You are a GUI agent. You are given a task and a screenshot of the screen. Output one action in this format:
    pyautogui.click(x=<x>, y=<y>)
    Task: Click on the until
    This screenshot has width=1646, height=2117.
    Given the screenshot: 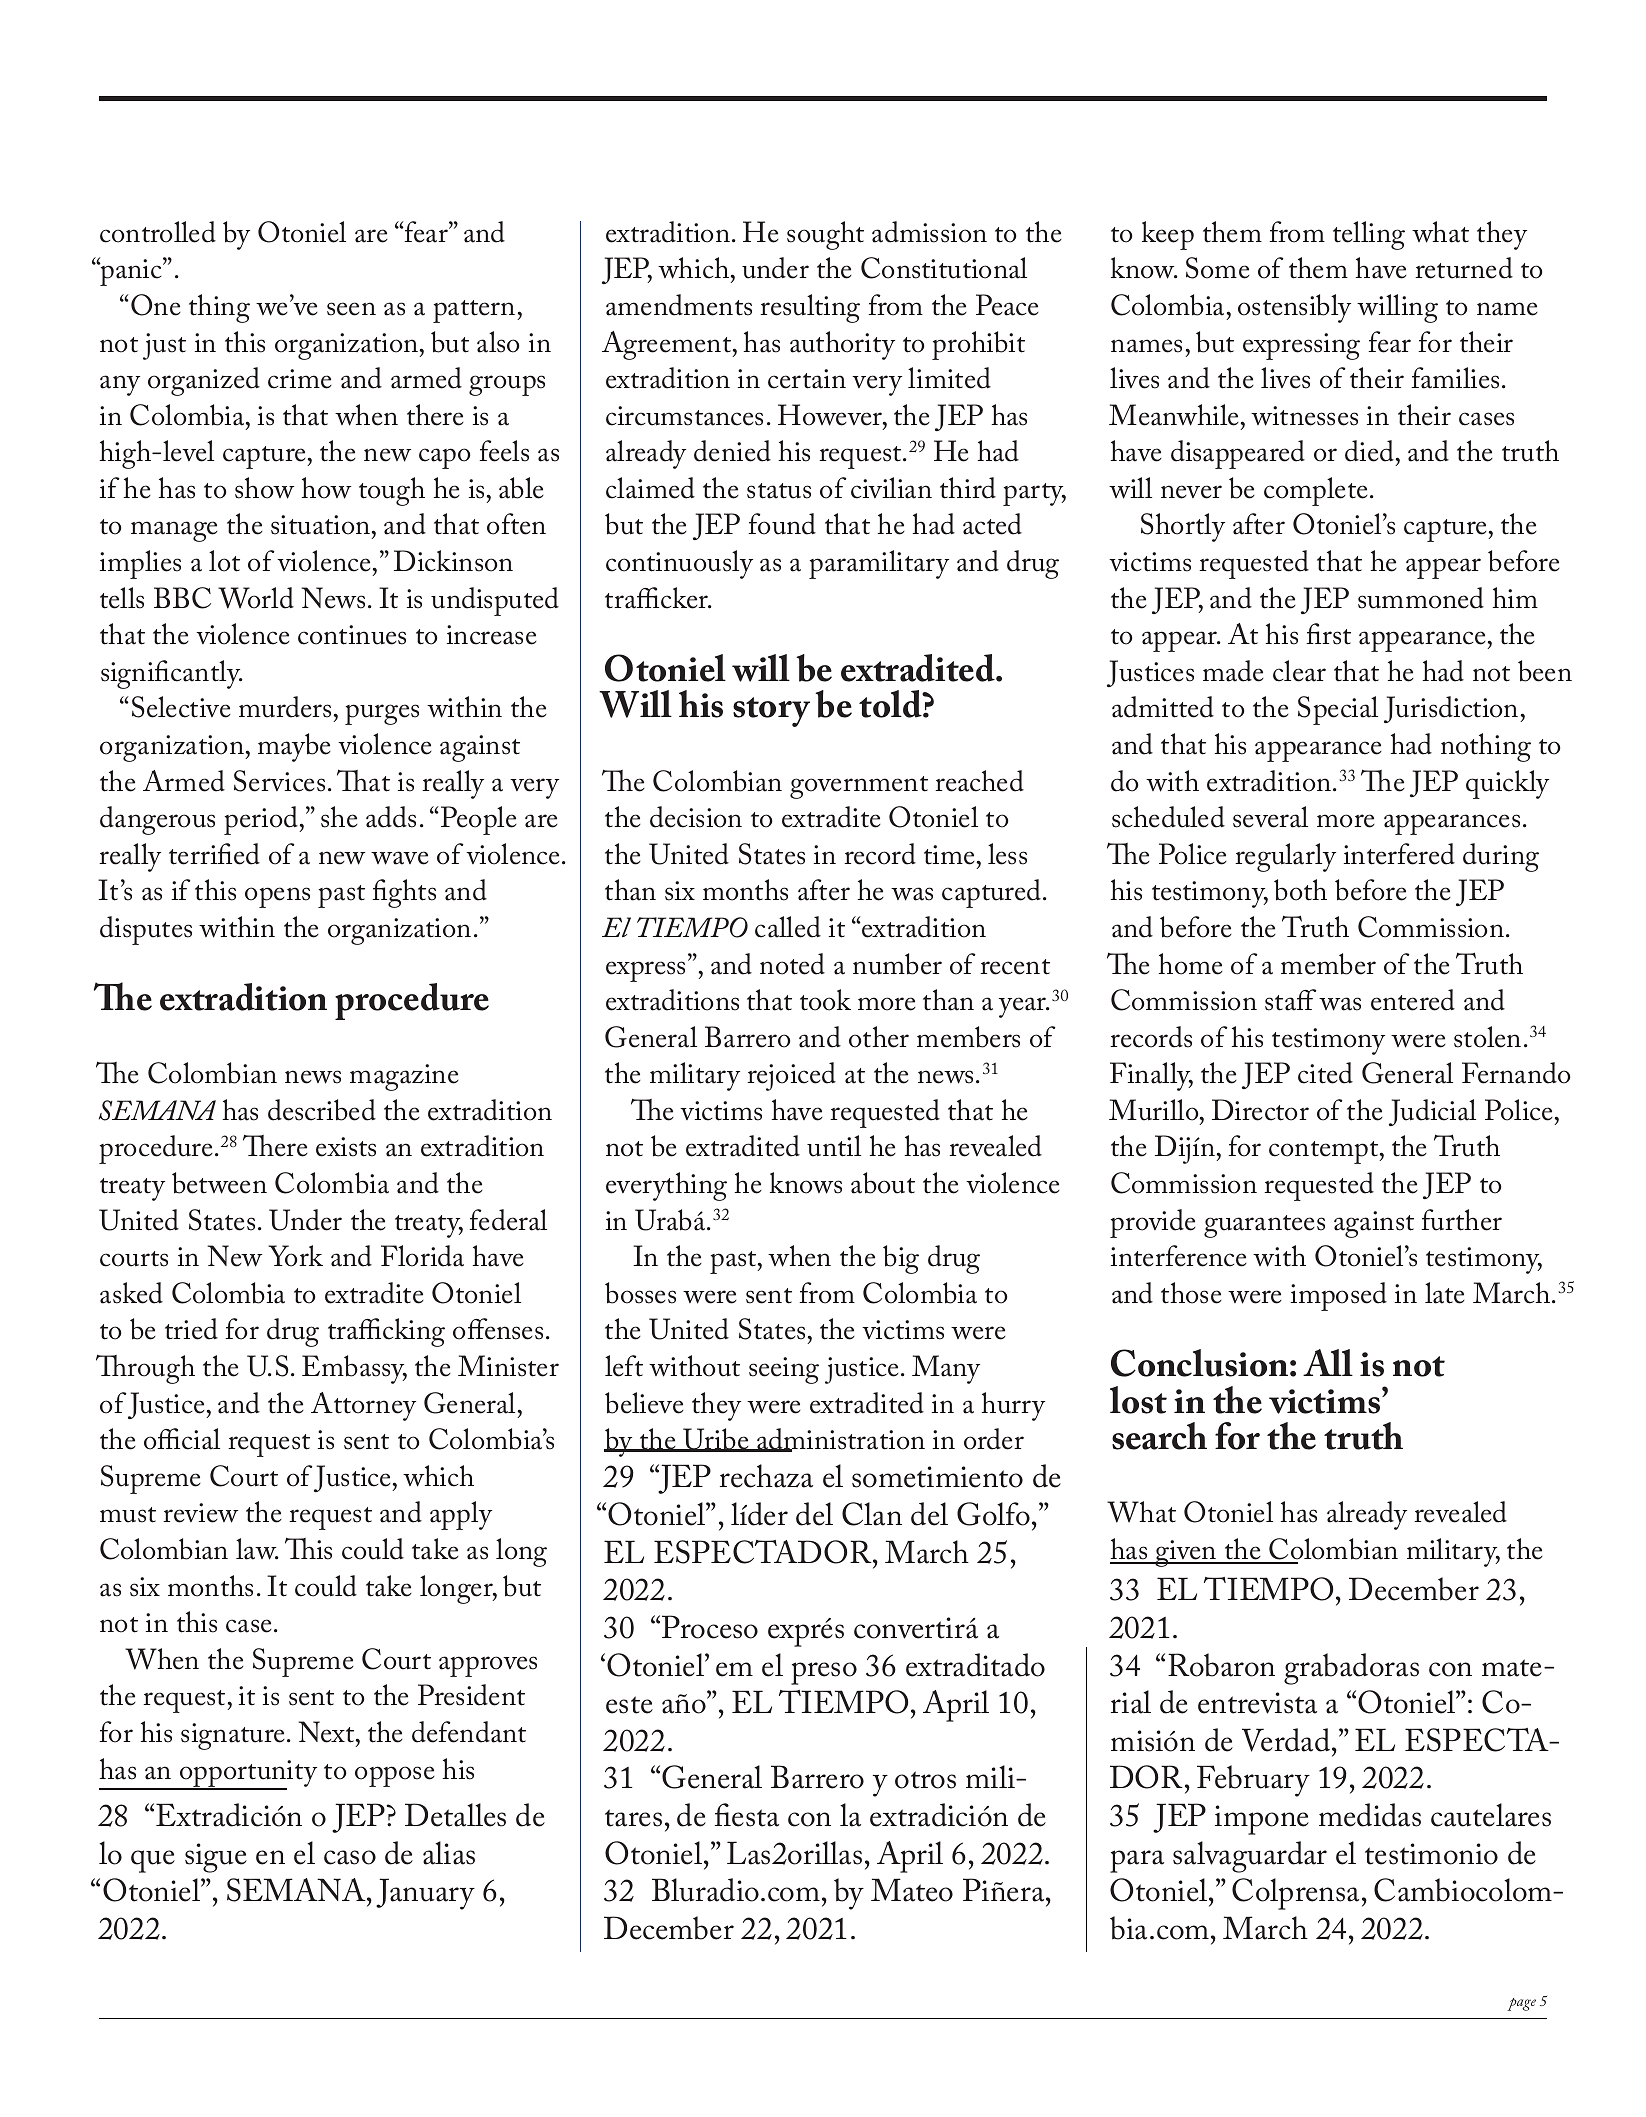 What is the action you would take?
    pyautogui.click(x=834, y=1146)
